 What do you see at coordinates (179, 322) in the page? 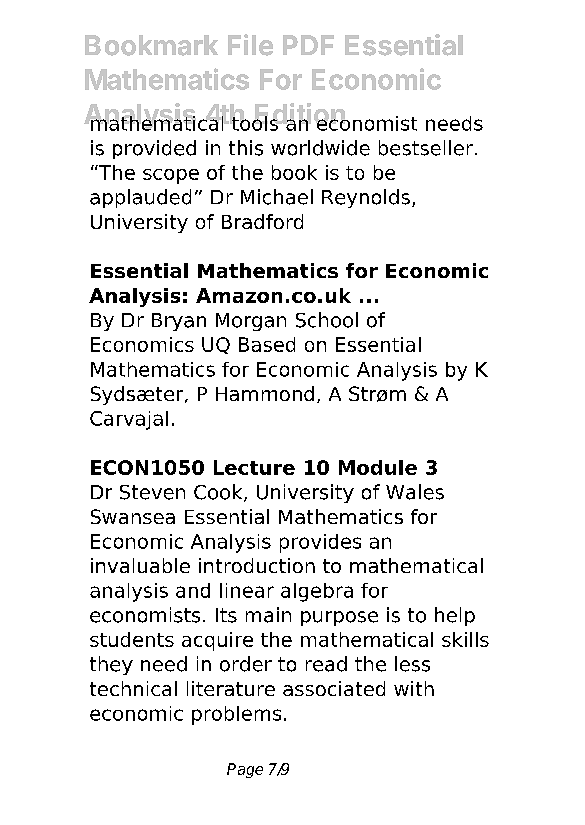
I see `Bryan` at bounding box center [179, 322].
